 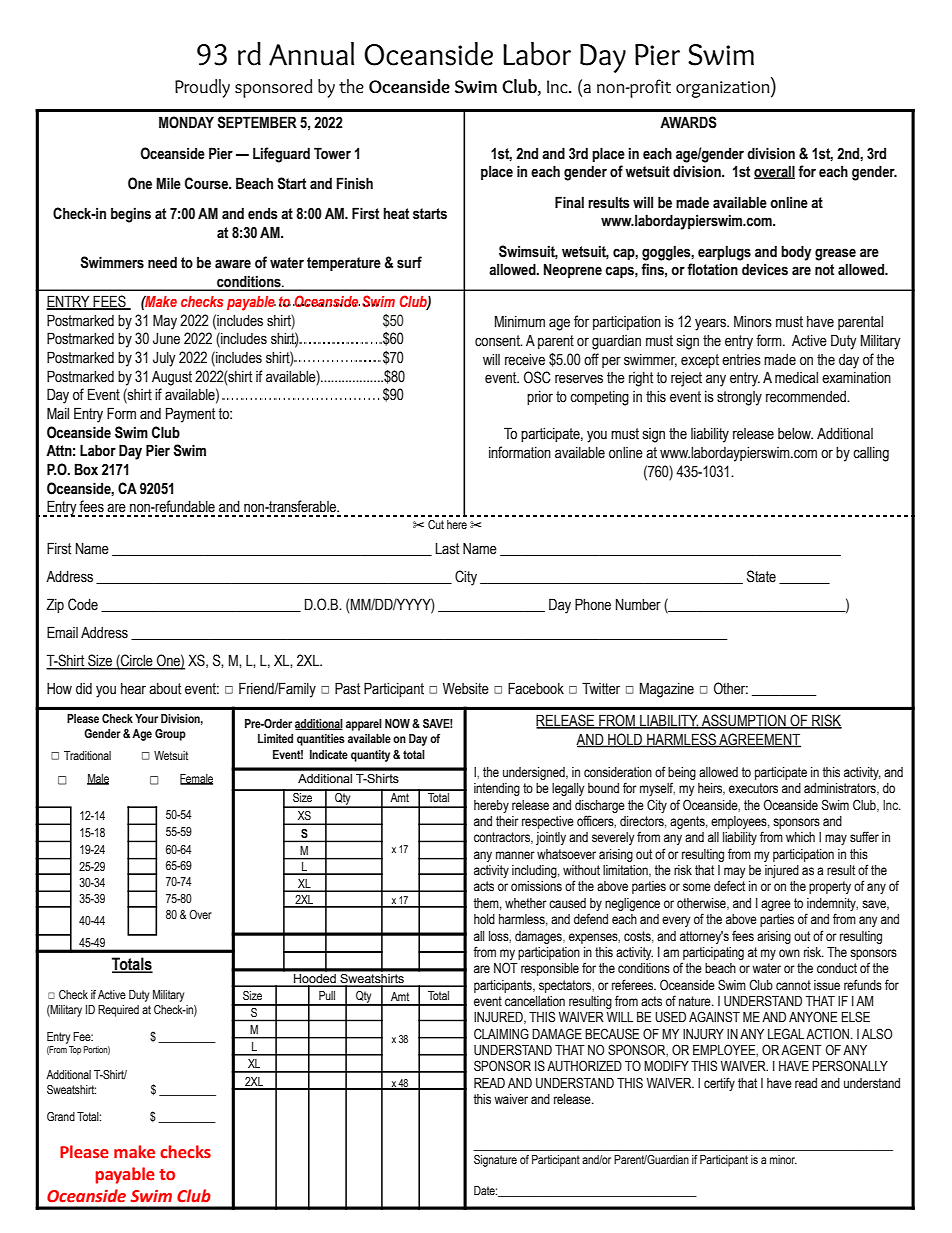 I want to click on Top, so click(x=75, y=1050).
